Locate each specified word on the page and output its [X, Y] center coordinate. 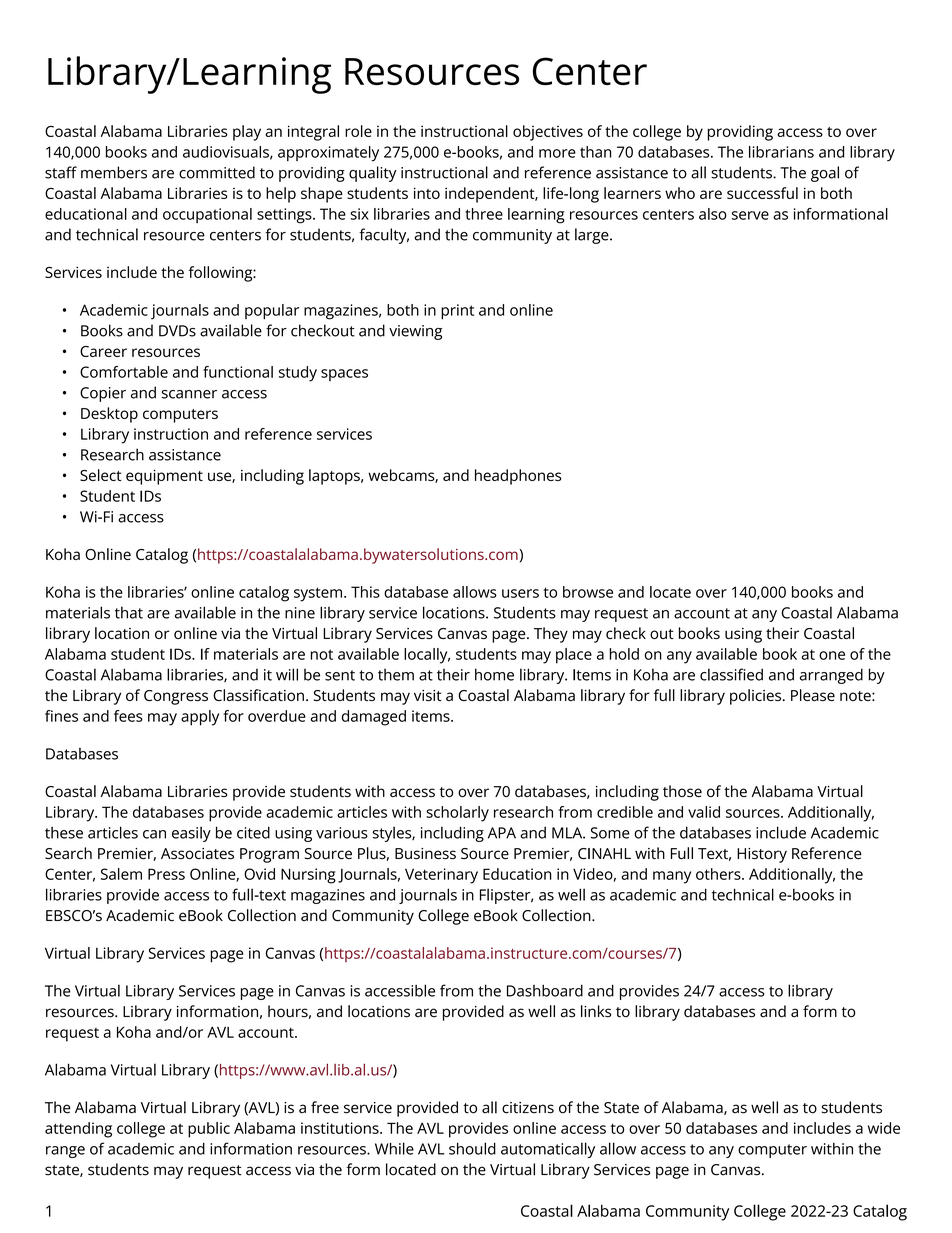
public [209, 1130]
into [427, 193]
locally [427, 656]
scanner [189, 394]
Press [166, 874]
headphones [518, 477]
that [129, 612]
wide [884, 1128]
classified [731, 674]
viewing [415, 332]
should [472, 1148]
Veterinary [441, 876]
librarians [781, 152]
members [114, 172]
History [762, 855]
